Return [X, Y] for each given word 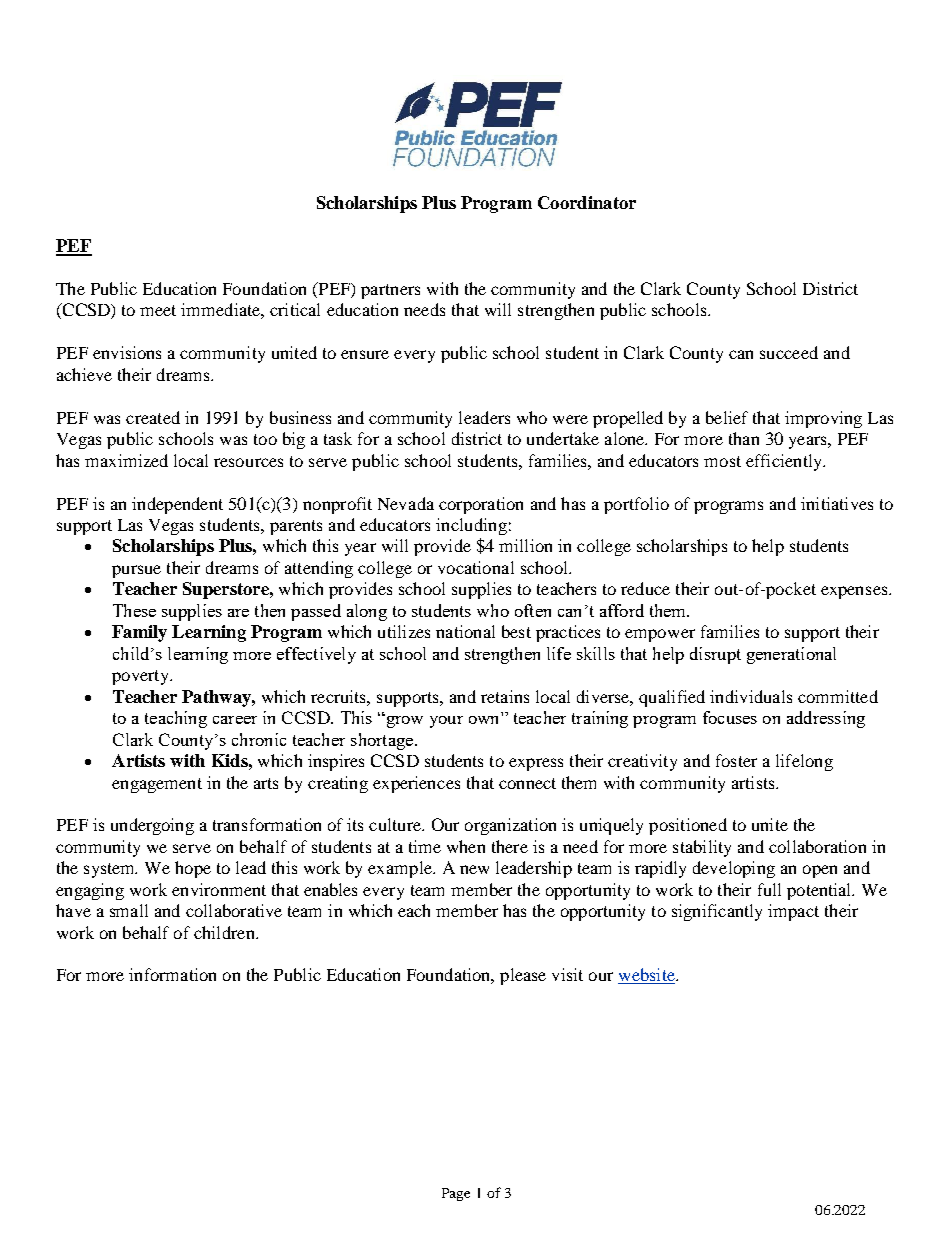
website [647, 976]
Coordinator [587, 202]
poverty [141, 677]
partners [390, 291]
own [483, 720]
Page [456, 1194]
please [523, 976]
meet [158, 310]
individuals [751, 696]
